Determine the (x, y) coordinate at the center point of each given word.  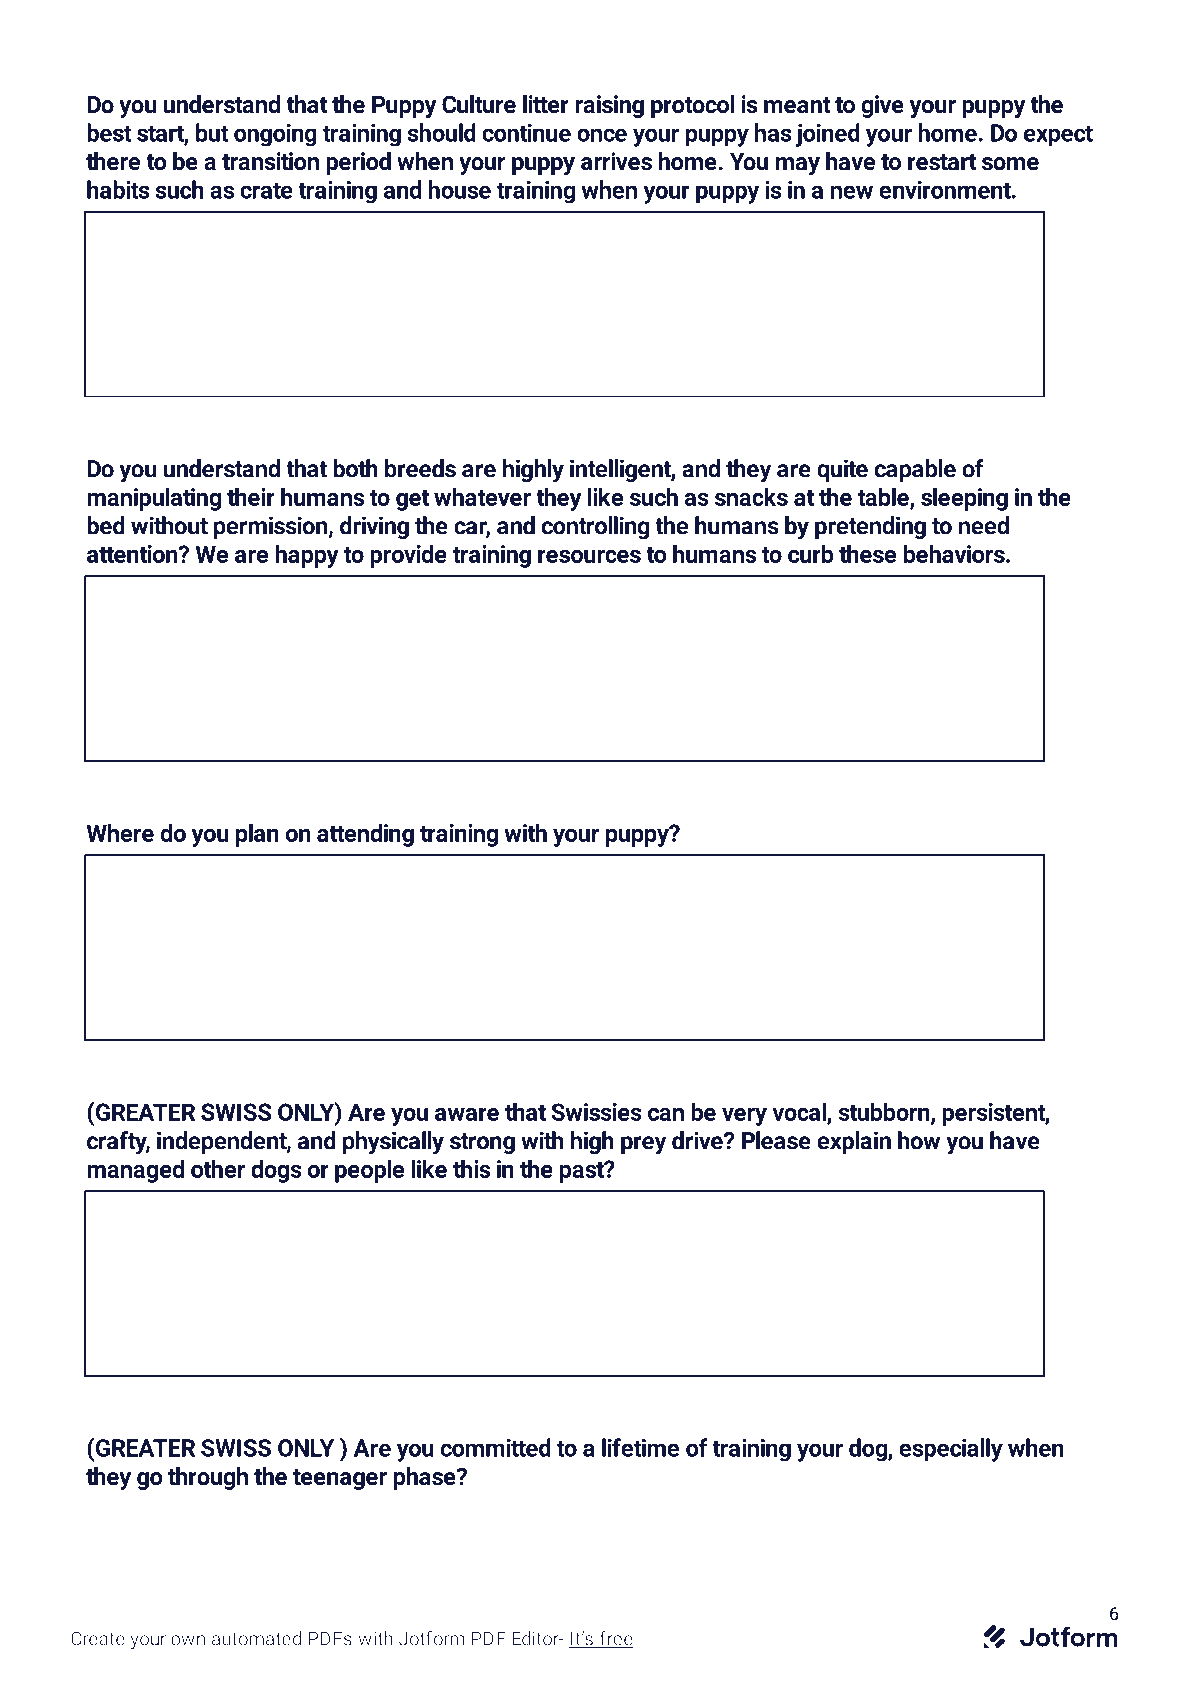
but (212, 132)
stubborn (885, 1112)
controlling (595, 528)
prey (643, 1145)
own (188, 1640)
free (615, 1639)
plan (257, 835)
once (602, 135)
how (919, 1140)
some (1010, 164)
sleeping (964, 499)
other (218, 1168)
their (251, 496)
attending (365, 835)
